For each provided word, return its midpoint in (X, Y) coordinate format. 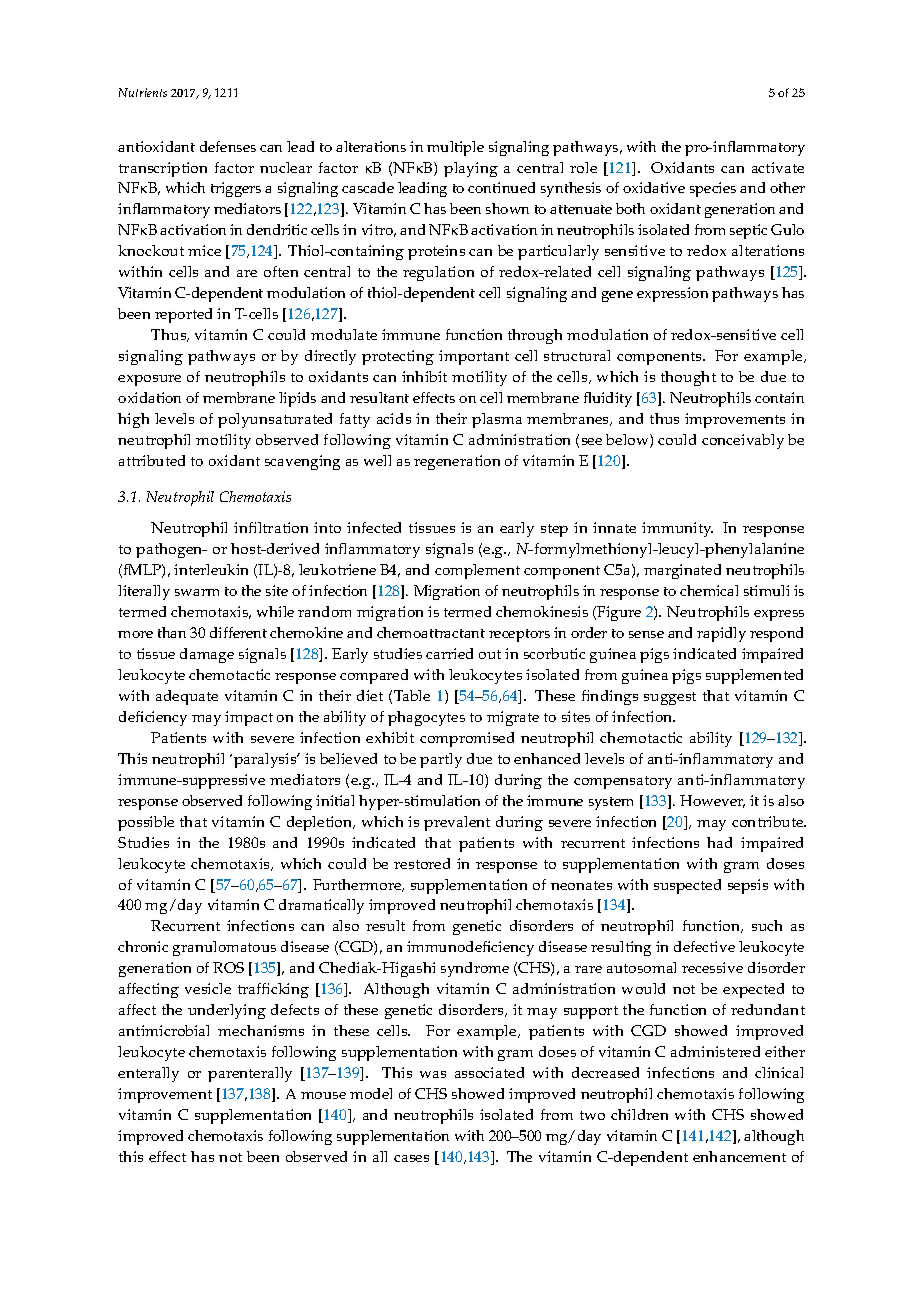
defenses (228, 146)
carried (449, 653)
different (238, 632)
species (713, 189)
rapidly (721, 634)
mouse (323, 1095)
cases (411, 1158)
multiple (455, 148)
